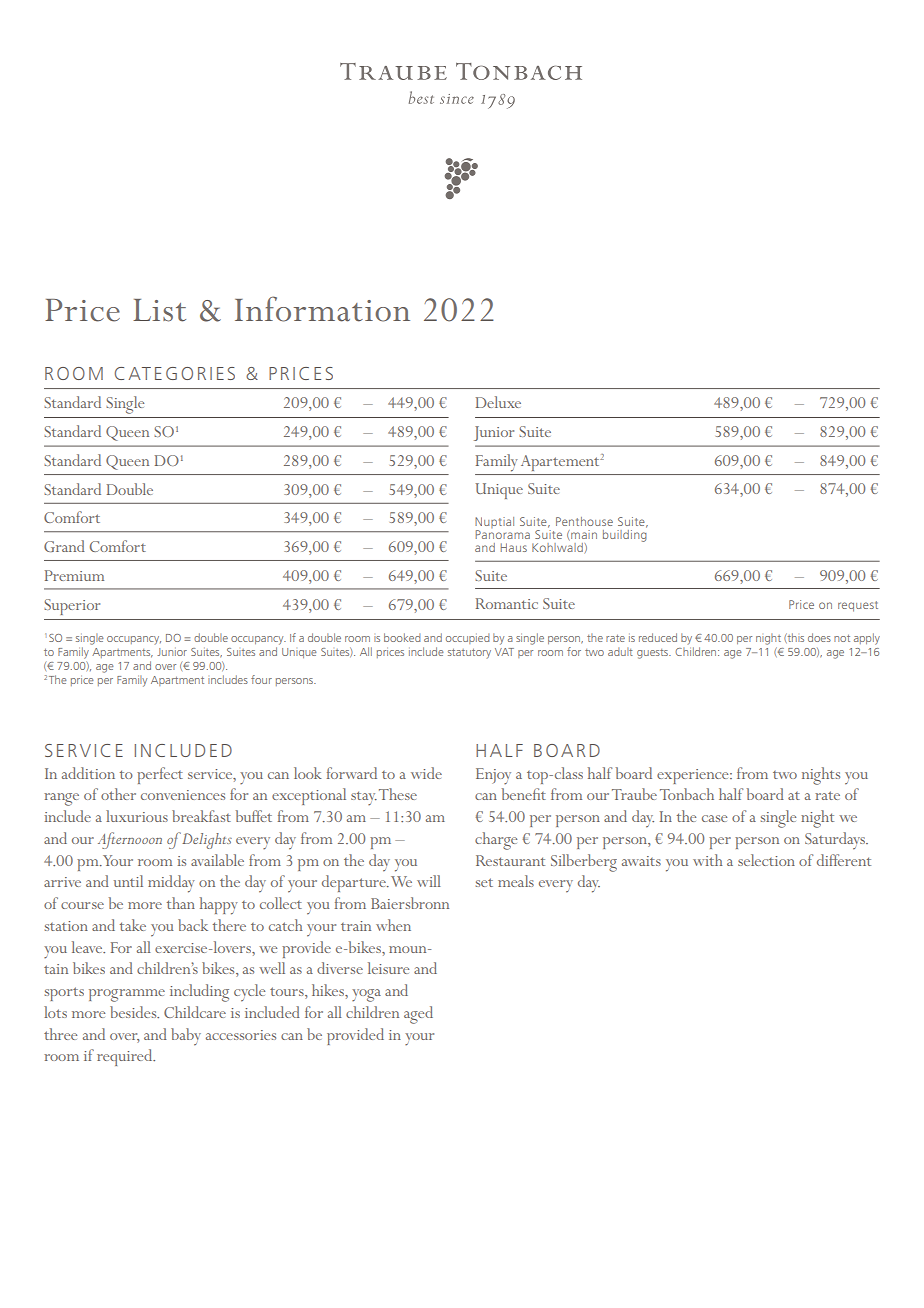 This screenshot has height=1308, width=924. What do you see at coordinates (484, 882) in the screenshot?
I see `set` at bounding box center [484, 882].
